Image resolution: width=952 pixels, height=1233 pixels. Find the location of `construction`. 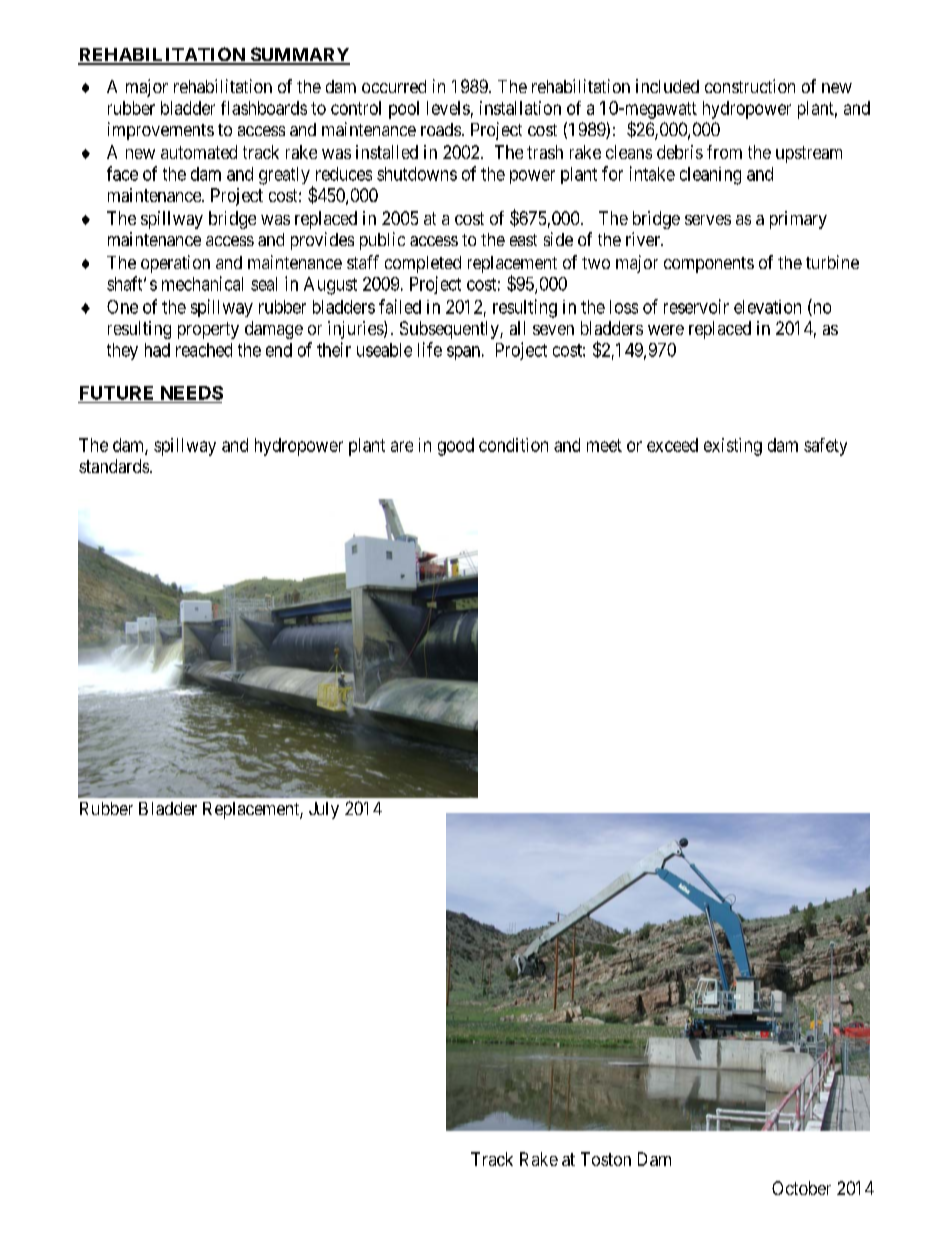

construction is located at coordinates (750, 86).
